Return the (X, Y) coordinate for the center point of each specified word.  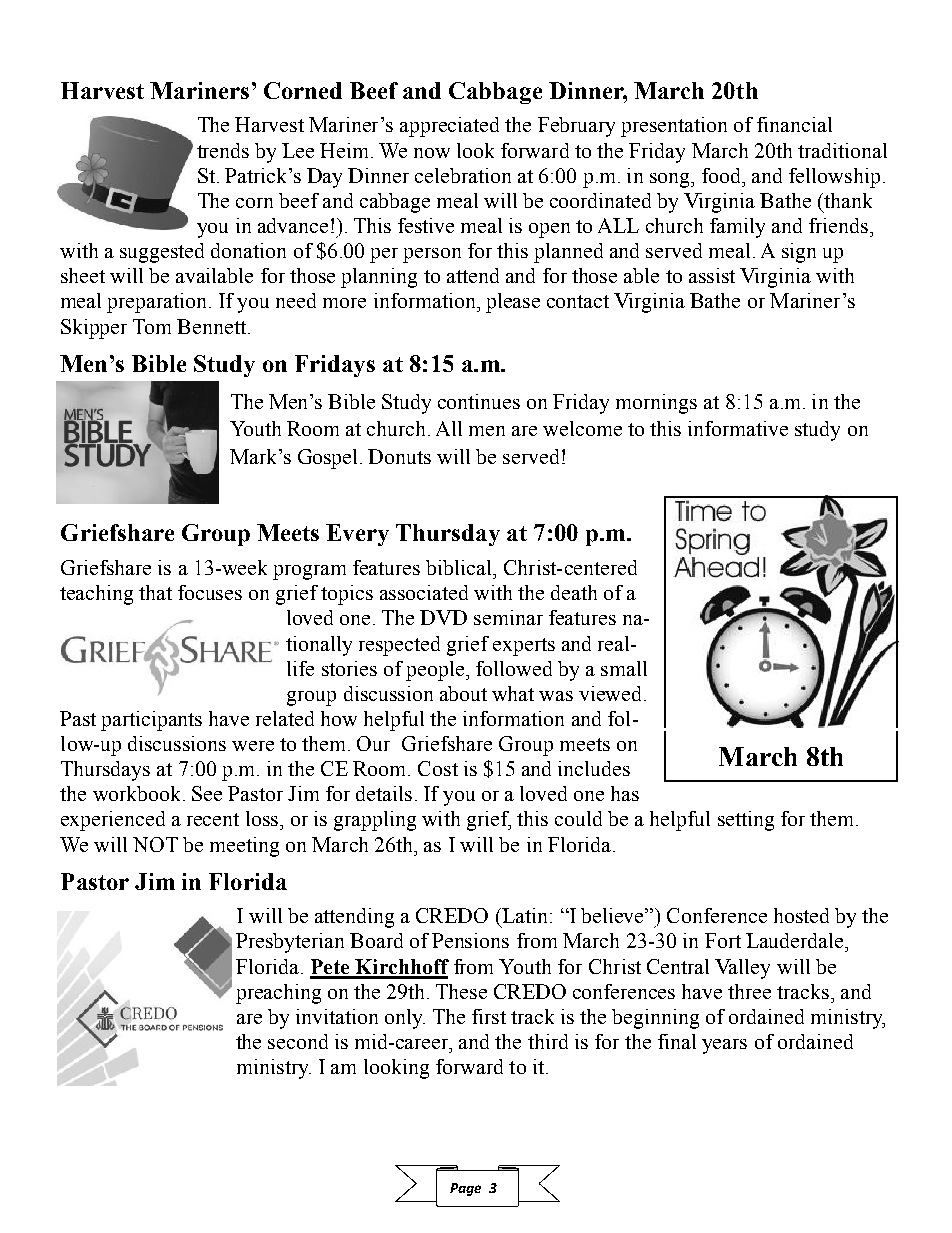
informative (738, 428)
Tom (152, 326)
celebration (463, 175)
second (298, 1041)
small (624, 668)
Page (465, 1189)
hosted (801, 915)
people (436, 671)
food (723, 175)
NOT (155, 844)
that (155, 592)
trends (223, 150)
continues (479, 401)
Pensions (470, 940)
